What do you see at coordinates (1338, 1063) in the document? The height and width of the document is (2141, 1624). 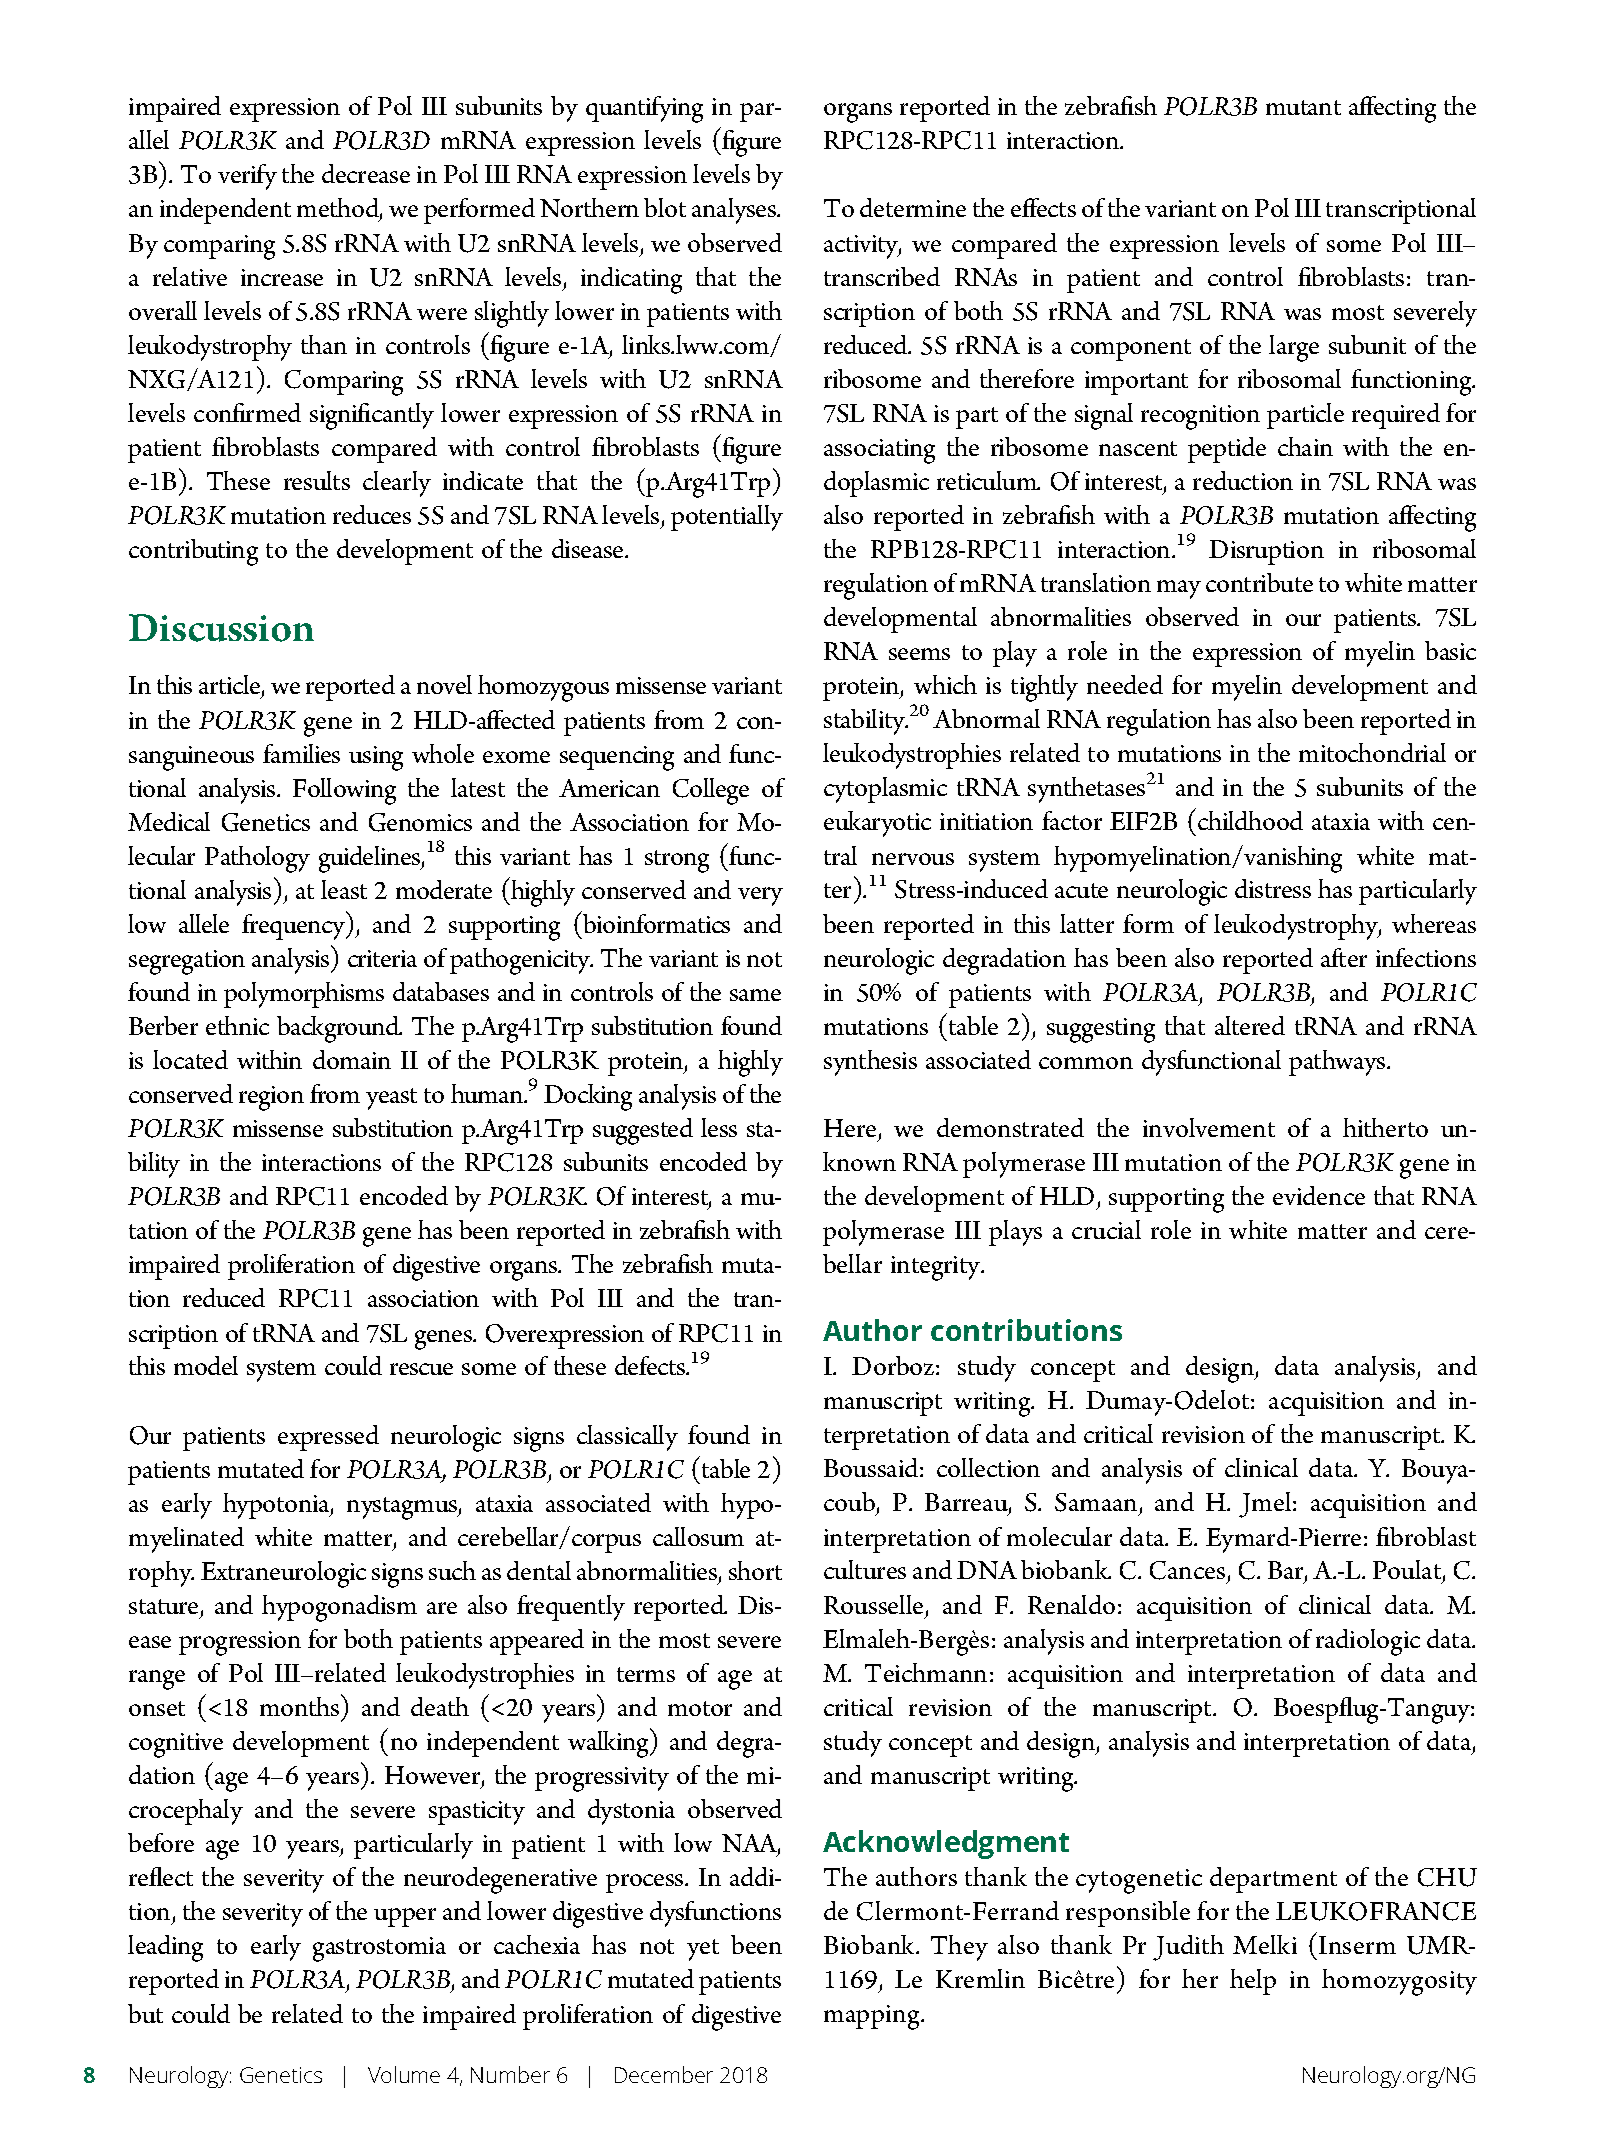 I see `pathways` at bounding box center [1338, 1063].
